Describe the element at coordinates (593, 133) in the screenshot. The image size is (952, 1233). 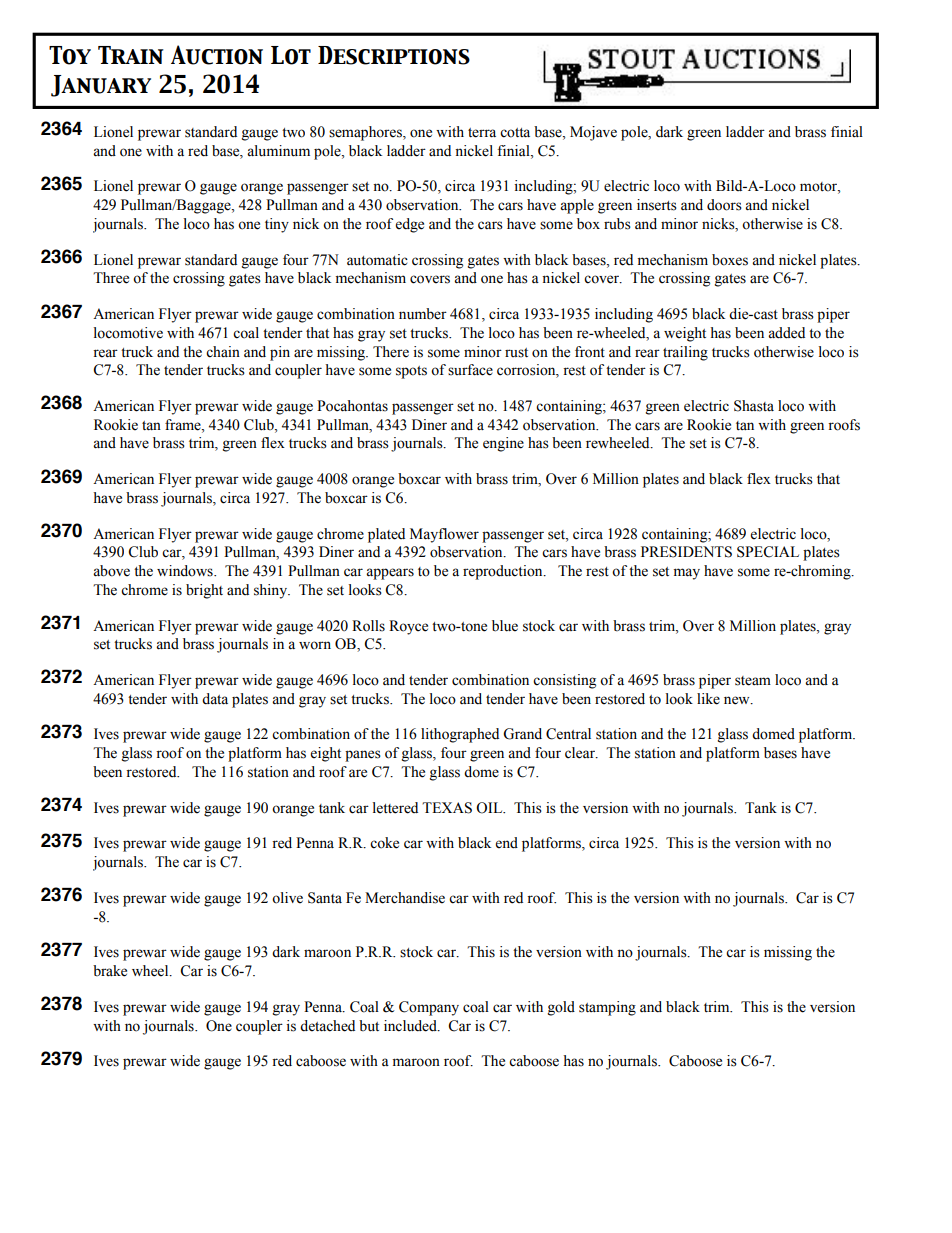
I see `Mojave` at that location.
